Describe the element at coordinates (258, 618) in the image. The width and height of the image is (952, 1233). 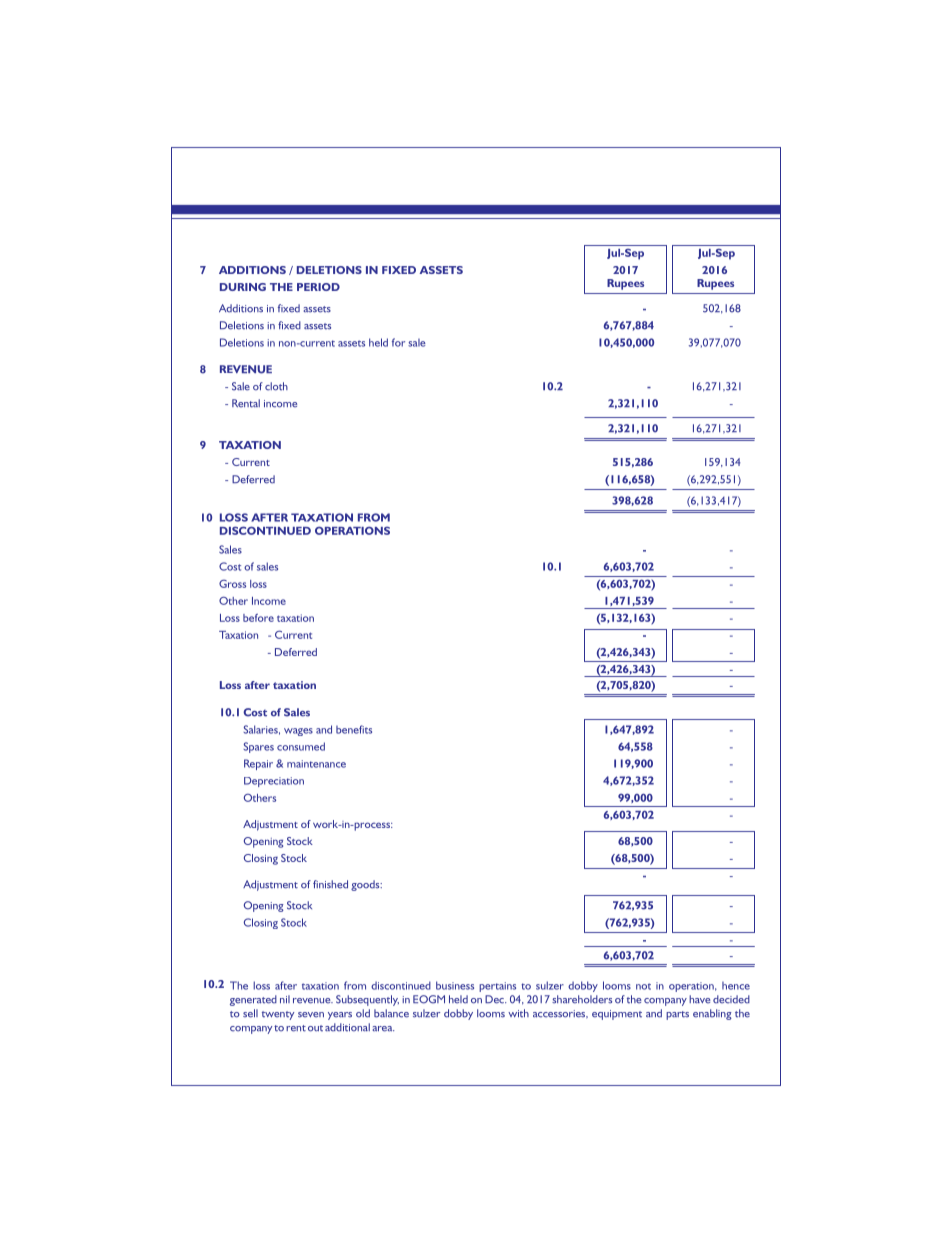
I see `before` at that location.
